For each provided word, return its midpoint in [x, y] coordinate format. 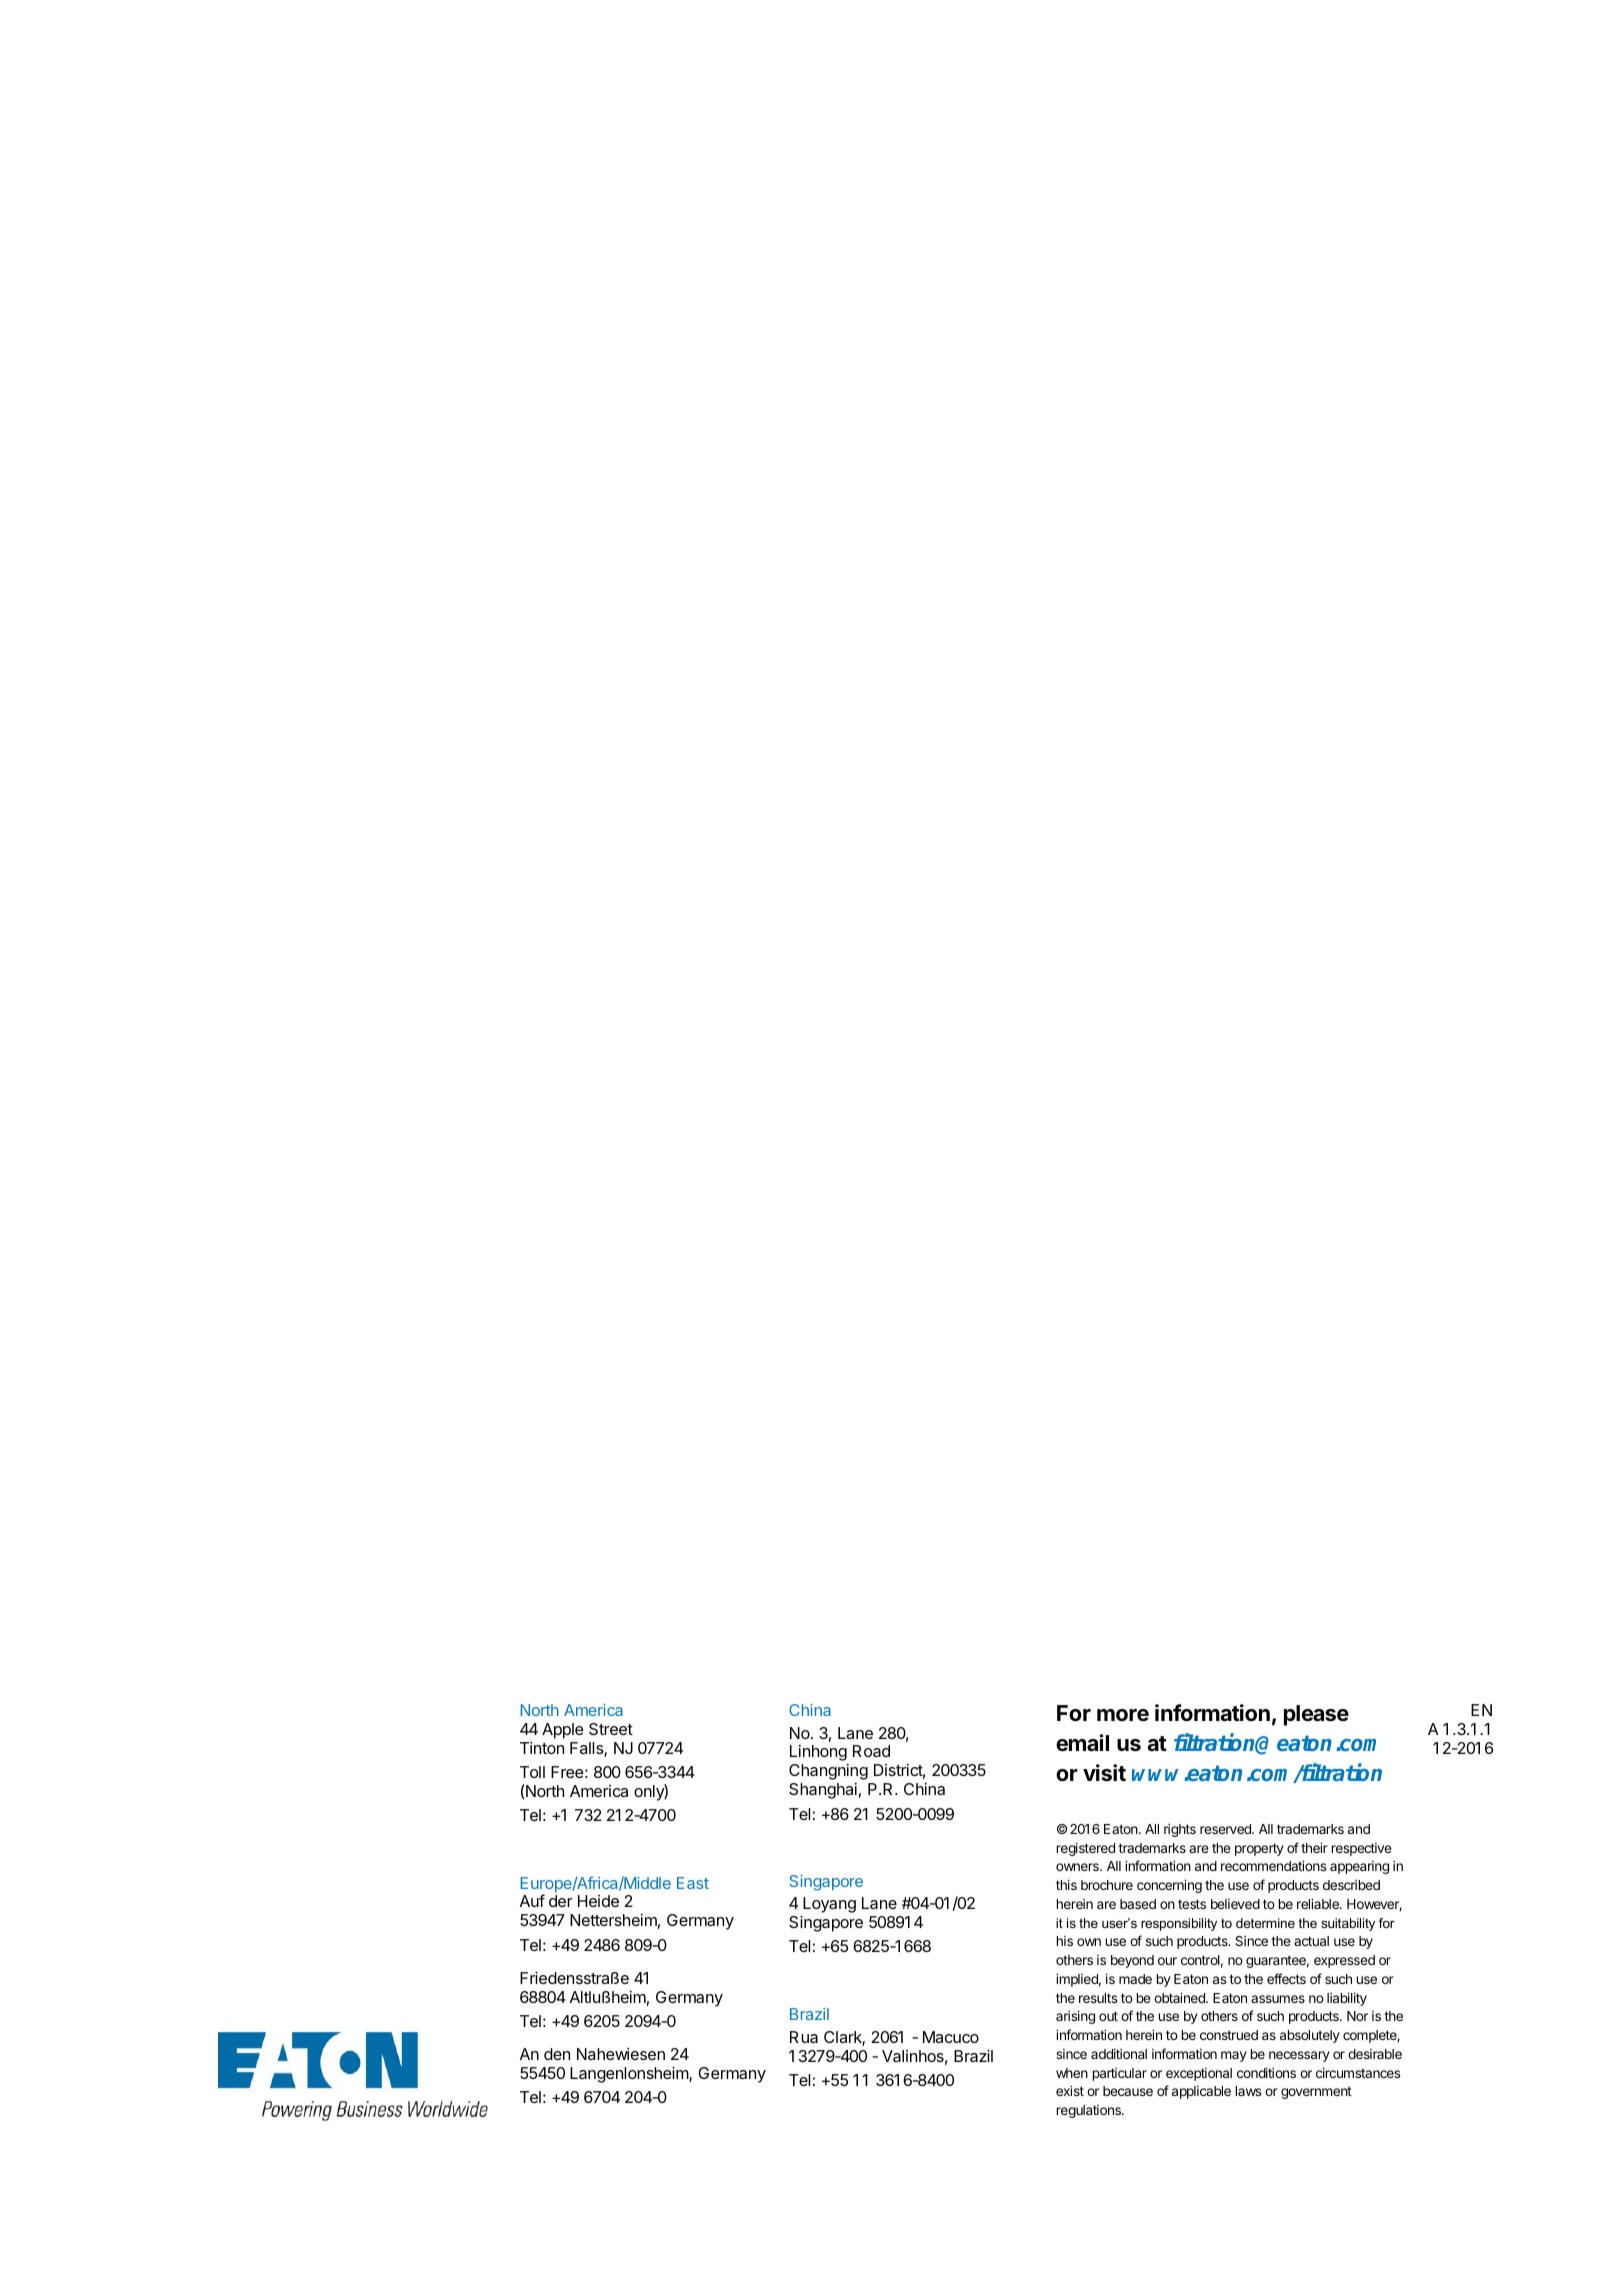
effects [1286, 1978]
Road [871, 1751]
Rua [804, 2037]
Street [611, 1729]
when [1072, 2073]
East [693, 1883]
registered [1086, 1849]
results [1098, 1998]
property [1259, 1849]
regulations [1090, 2111]
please [1316, 1715]
